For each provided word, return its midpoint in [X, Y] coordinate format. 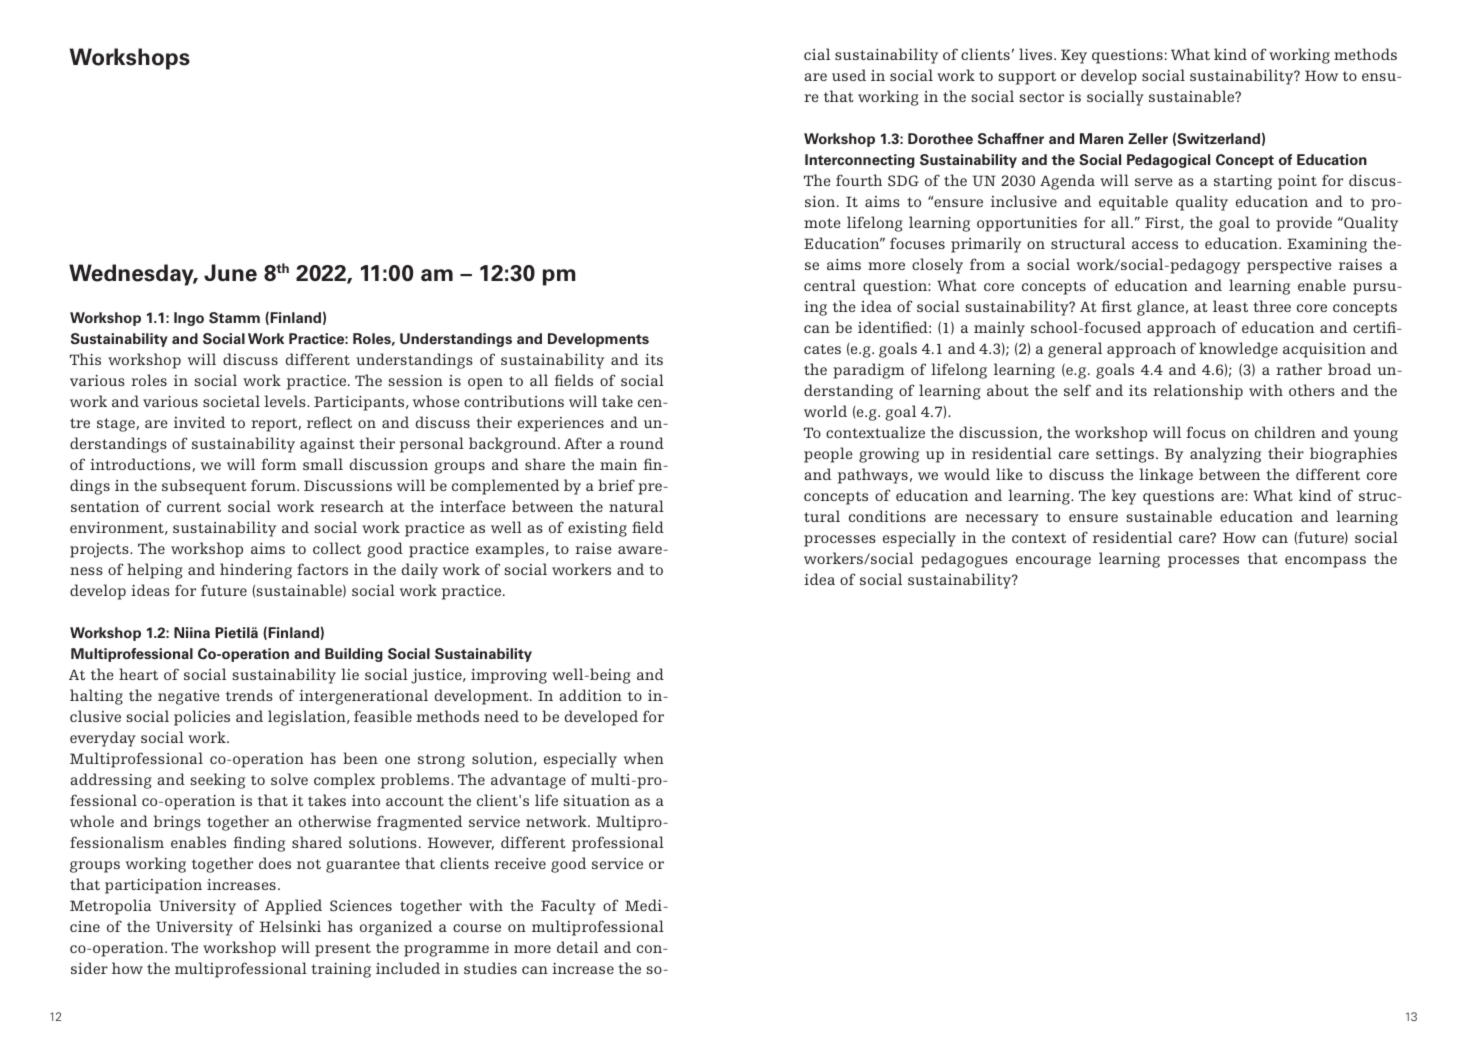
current [194, 507]
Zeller [1148, 139]
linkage [1166, 476]
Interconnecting [860, 161]
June [230, 273]
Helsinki [290, 926]
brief [616, 485]
